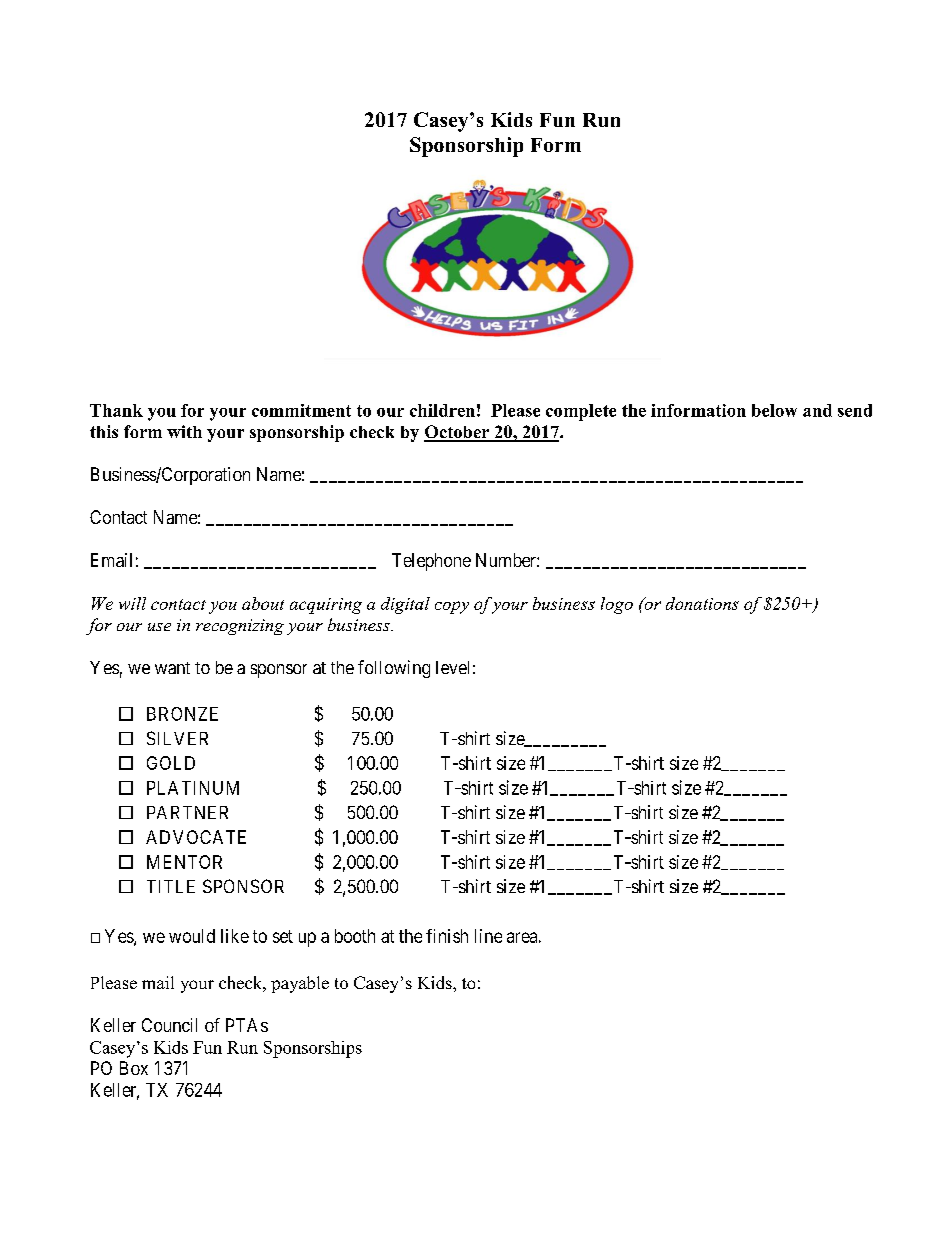 The width and height of the screenshot is (952, 1233). I want to click on will, so click(132, 603).
